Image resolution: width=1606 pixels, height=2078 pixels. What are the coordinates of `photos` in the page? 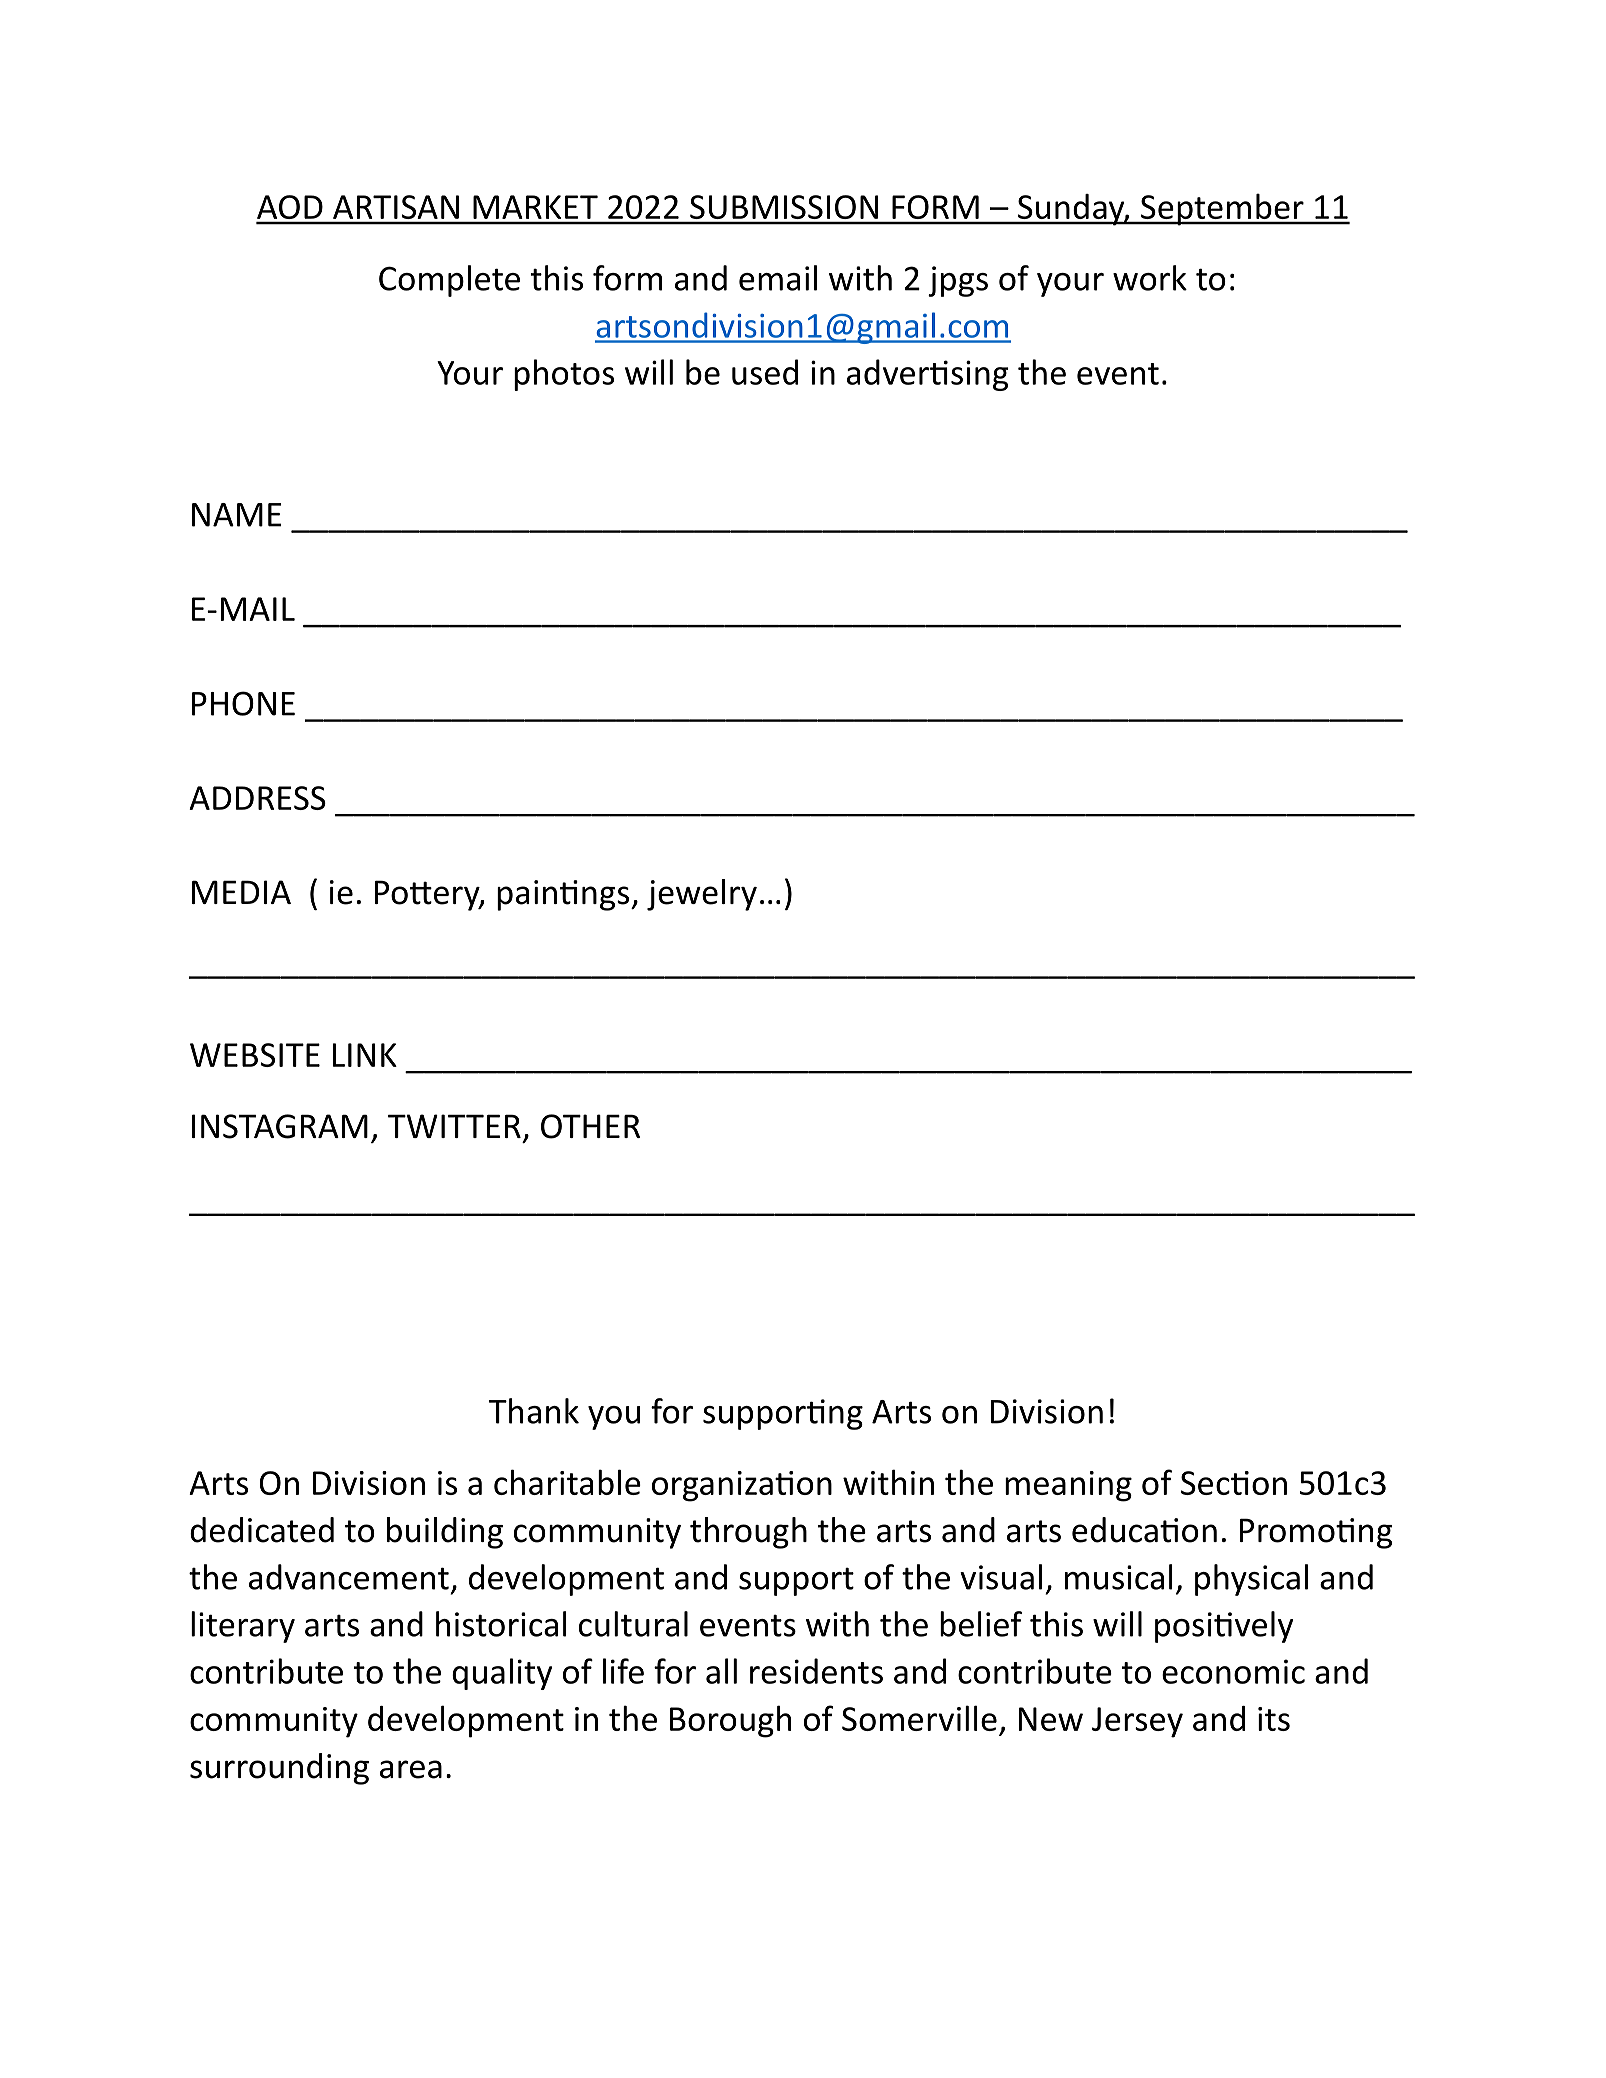 It's located at (564, 375).
